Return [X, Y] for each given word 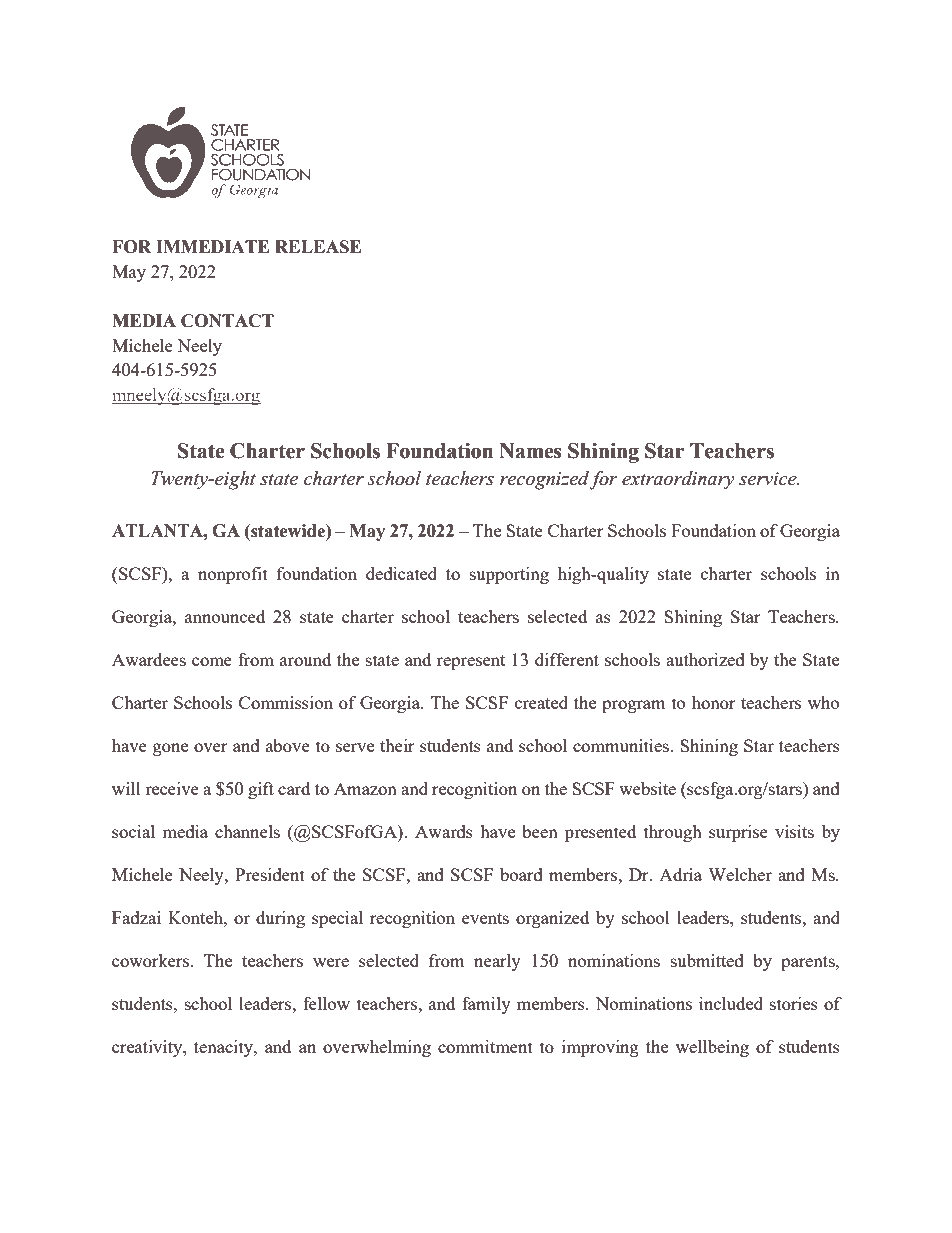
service [769, 479]
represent [471, 662]
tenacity [224, 1048]
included [731, 1003]
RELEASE [318, 247]
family [486, 1005]
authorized [705, 659]
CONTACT [227, 321]
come [212, 661]
